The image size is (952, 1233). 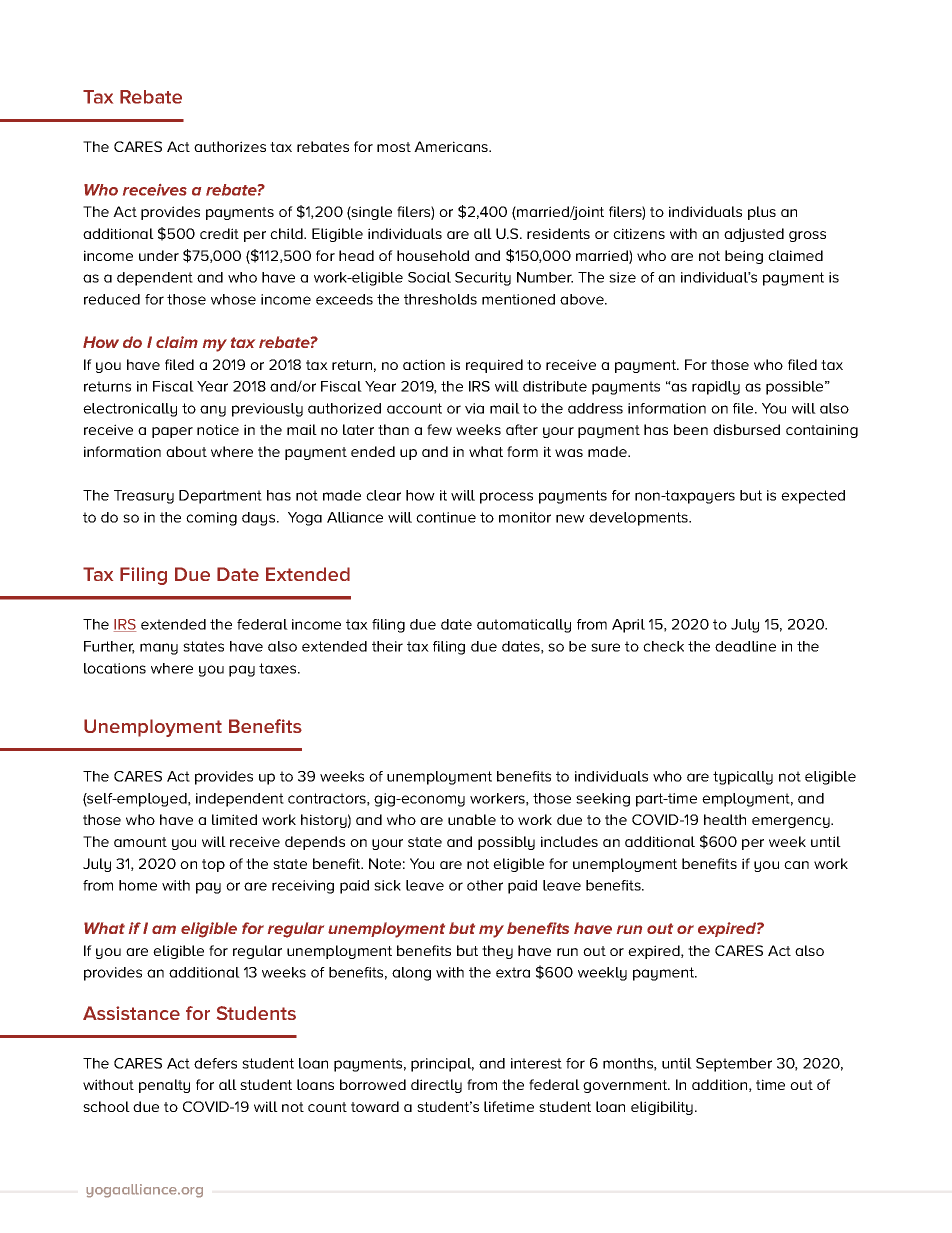 I want to click on many, so click(x=159, y=649).
